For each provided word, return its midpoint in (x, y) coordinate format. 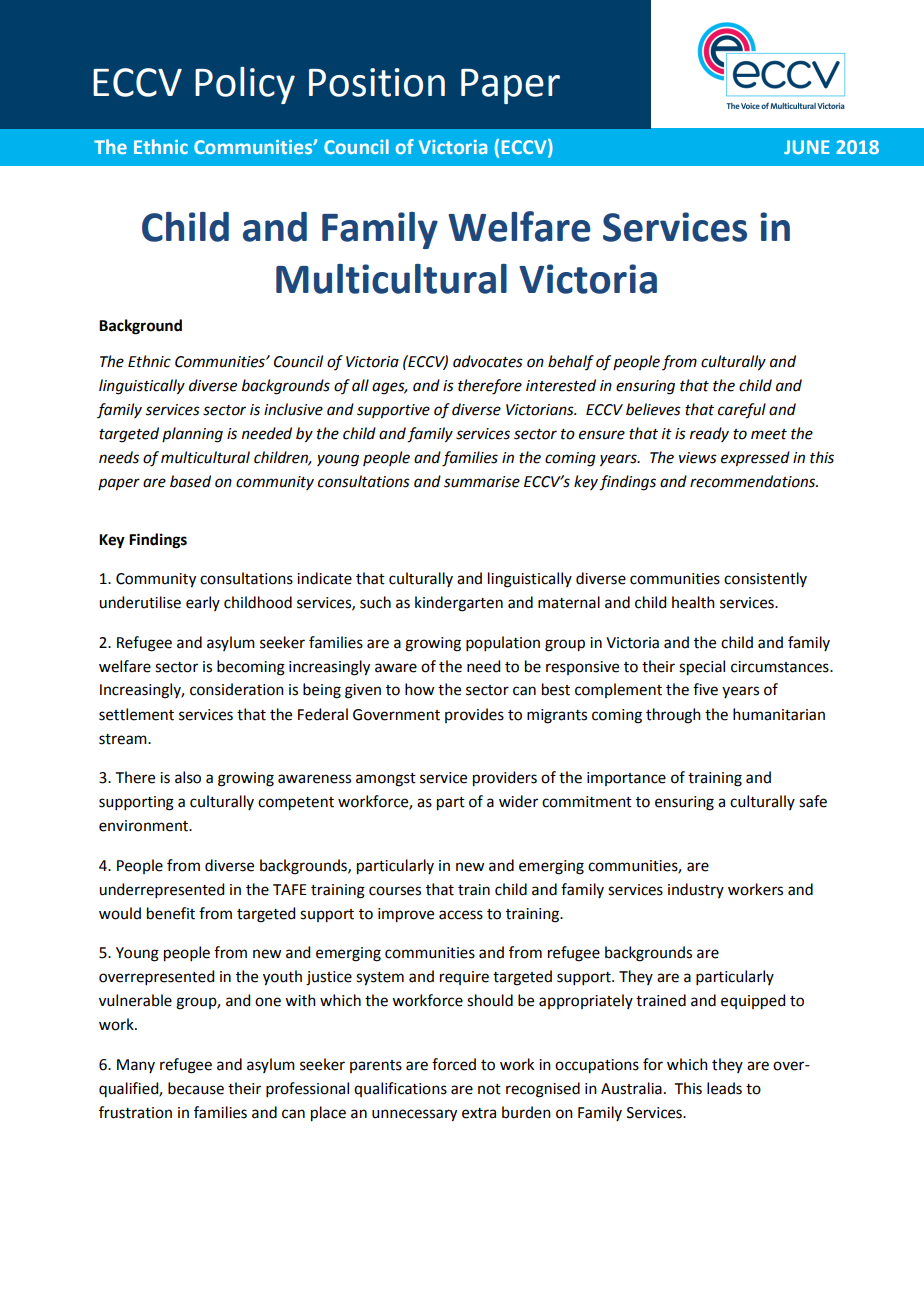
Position (377, 82)
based (190, 481)
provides (474, 715)
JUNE (807, 147)
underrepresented (161, 890)
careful (742, 411)
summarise (482, 482)
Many (136, 1066)
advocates (488, 361)
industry (696, 890)
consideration (237, 689)
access (461, 915)
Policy (245, 85)
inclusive (293, 409)
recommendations (754, 481)
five (705, 689)
